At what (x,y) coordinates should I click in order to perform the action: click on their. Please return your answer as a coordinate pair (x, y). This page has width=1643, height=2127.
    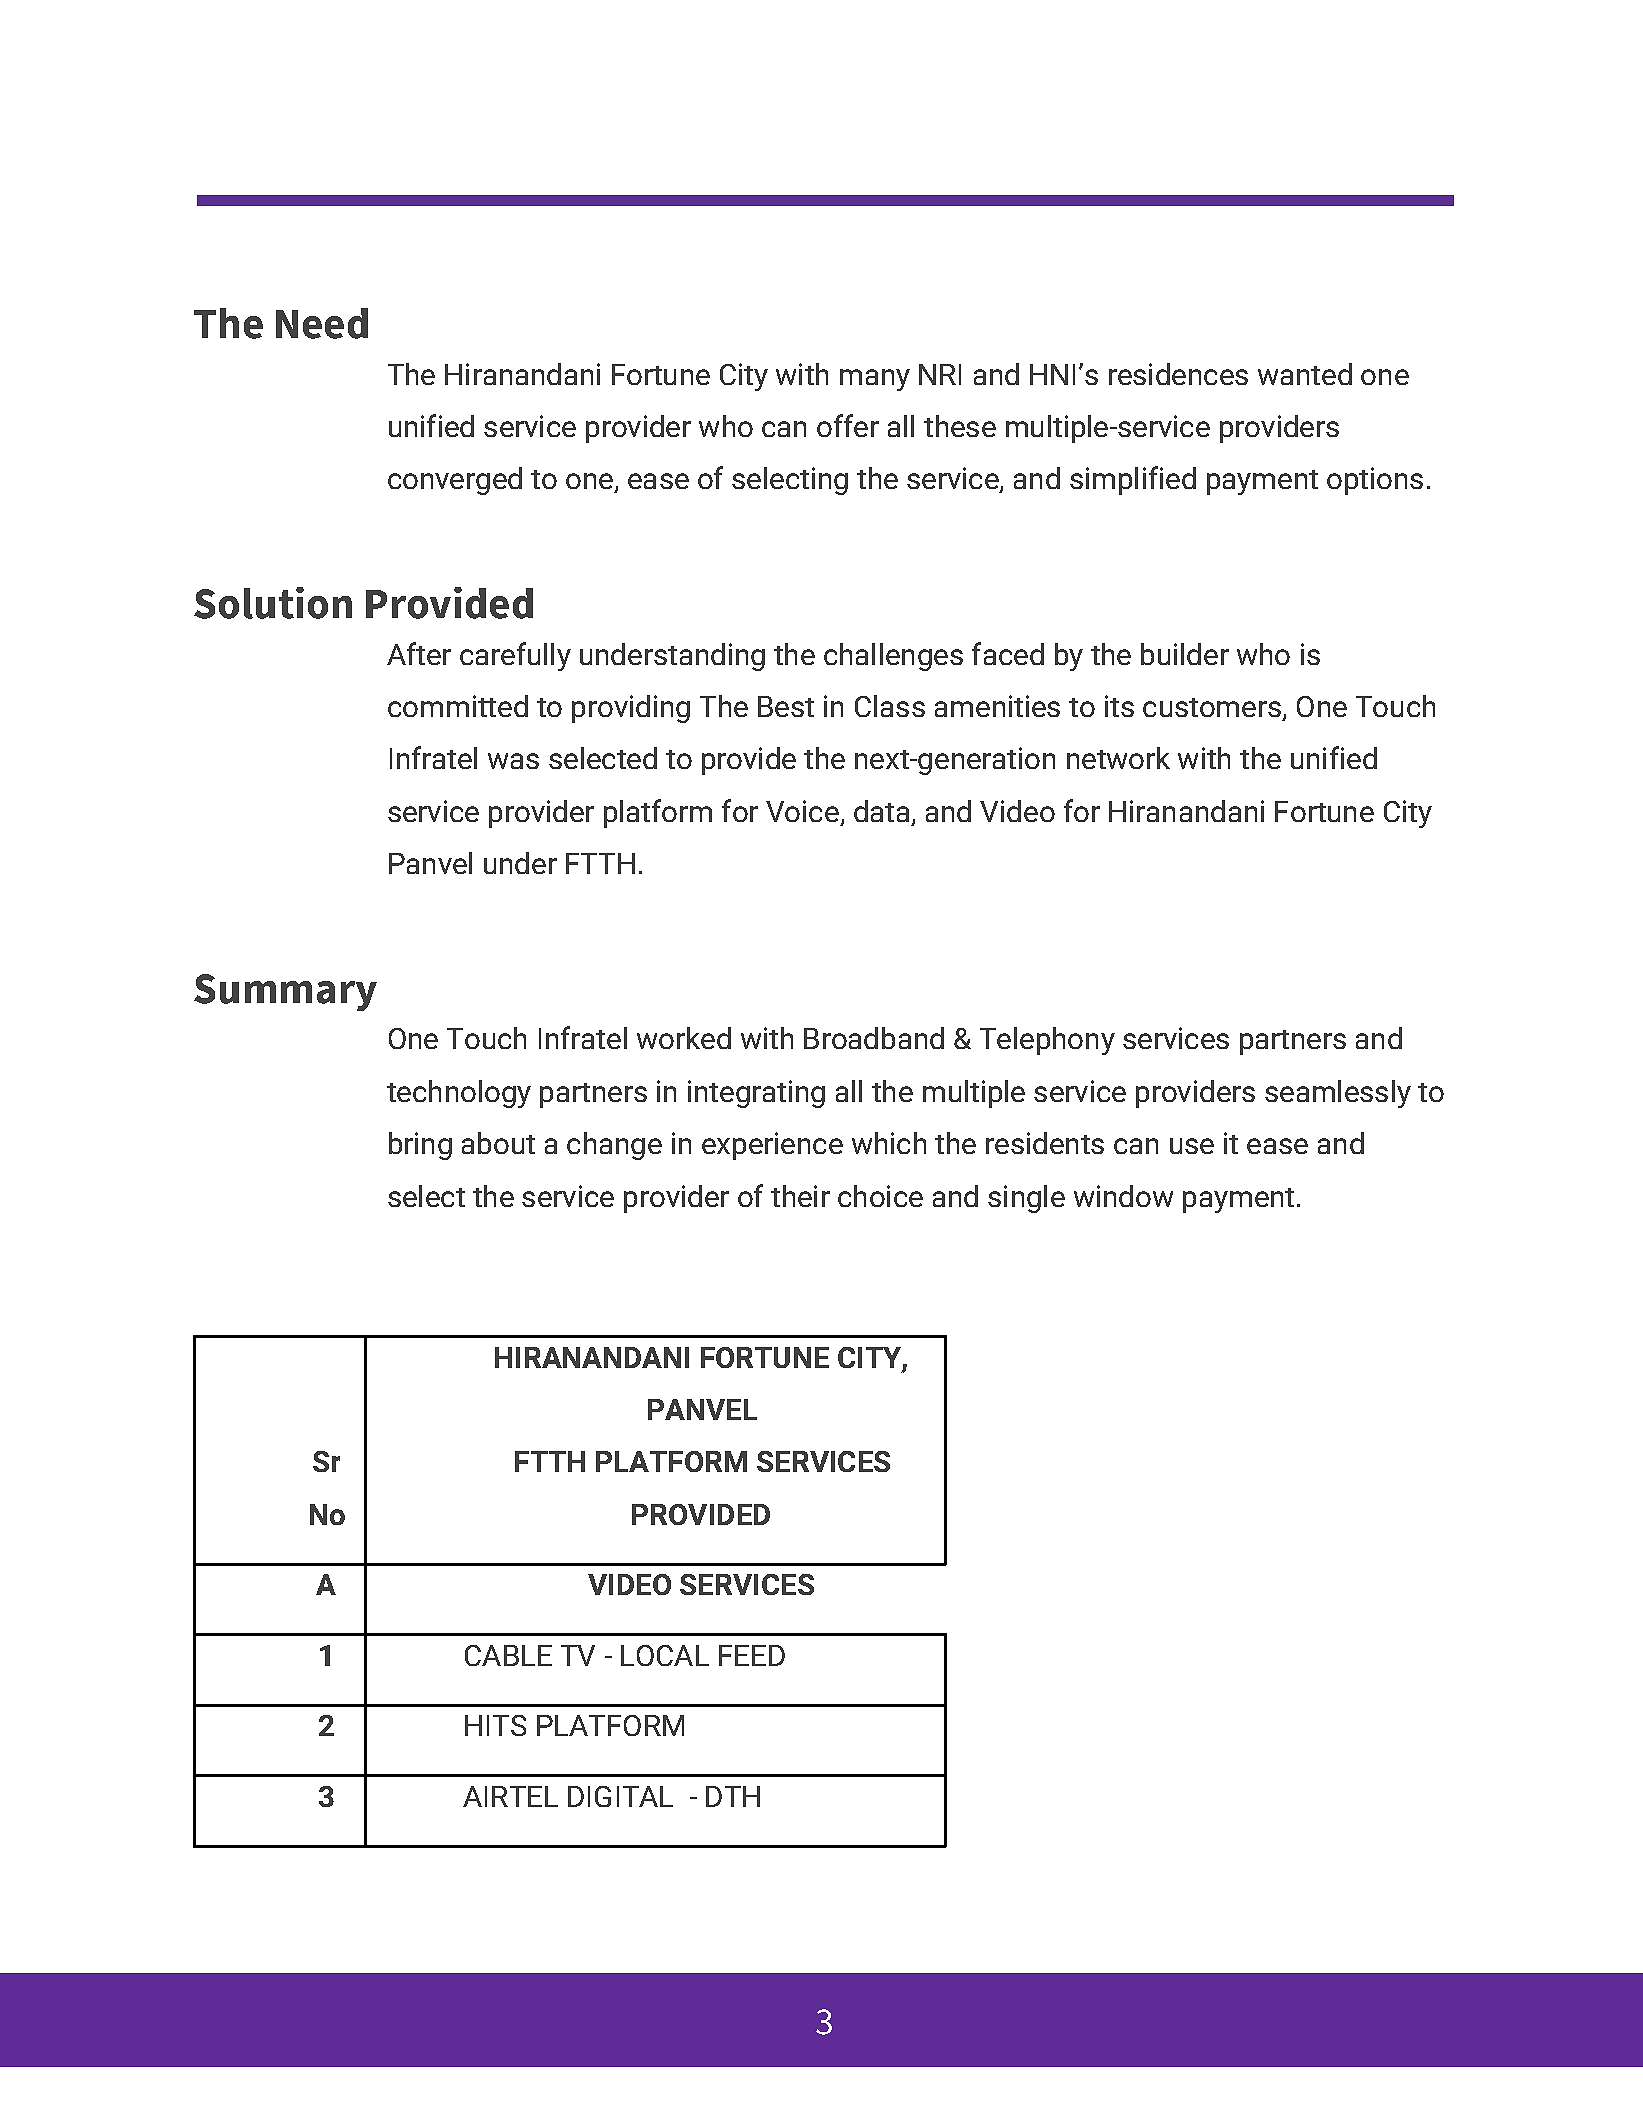
    Looking at the image, I should click on (800, 1196).
